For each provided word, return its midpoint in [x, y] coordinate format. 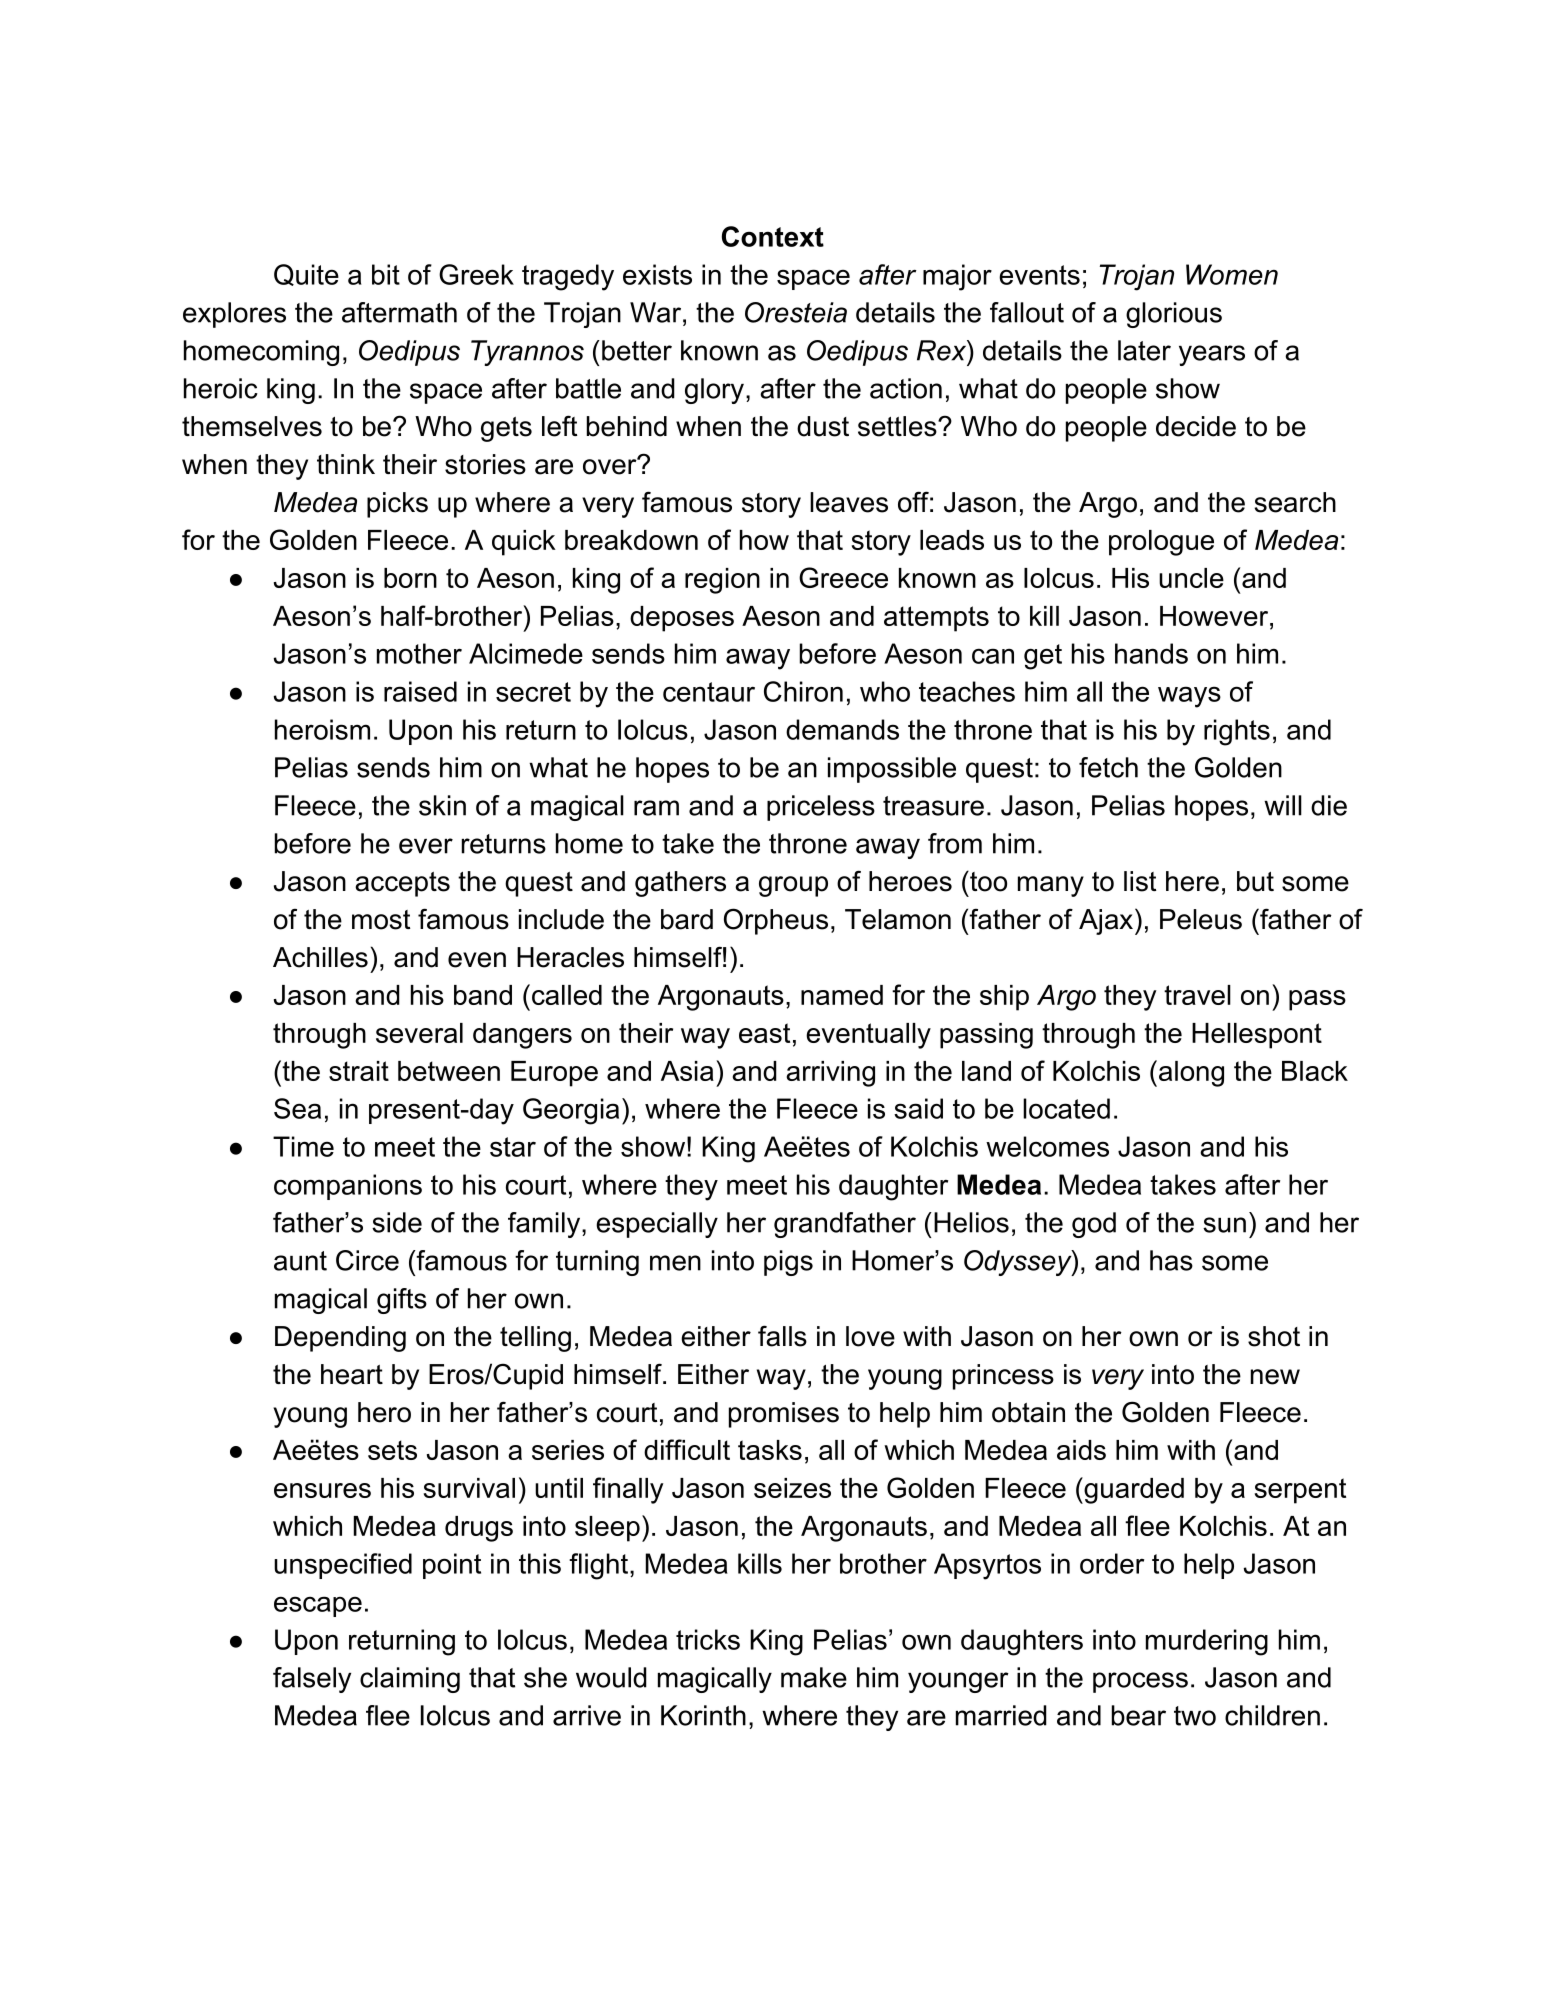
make [814, 1677]
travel [1197, 995]
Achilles [320, 957]
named [842, 995]
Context [773, 236]
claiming [410, 1680]
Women [1232, 274]
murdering [1207, 1642]
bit [386, 274]
